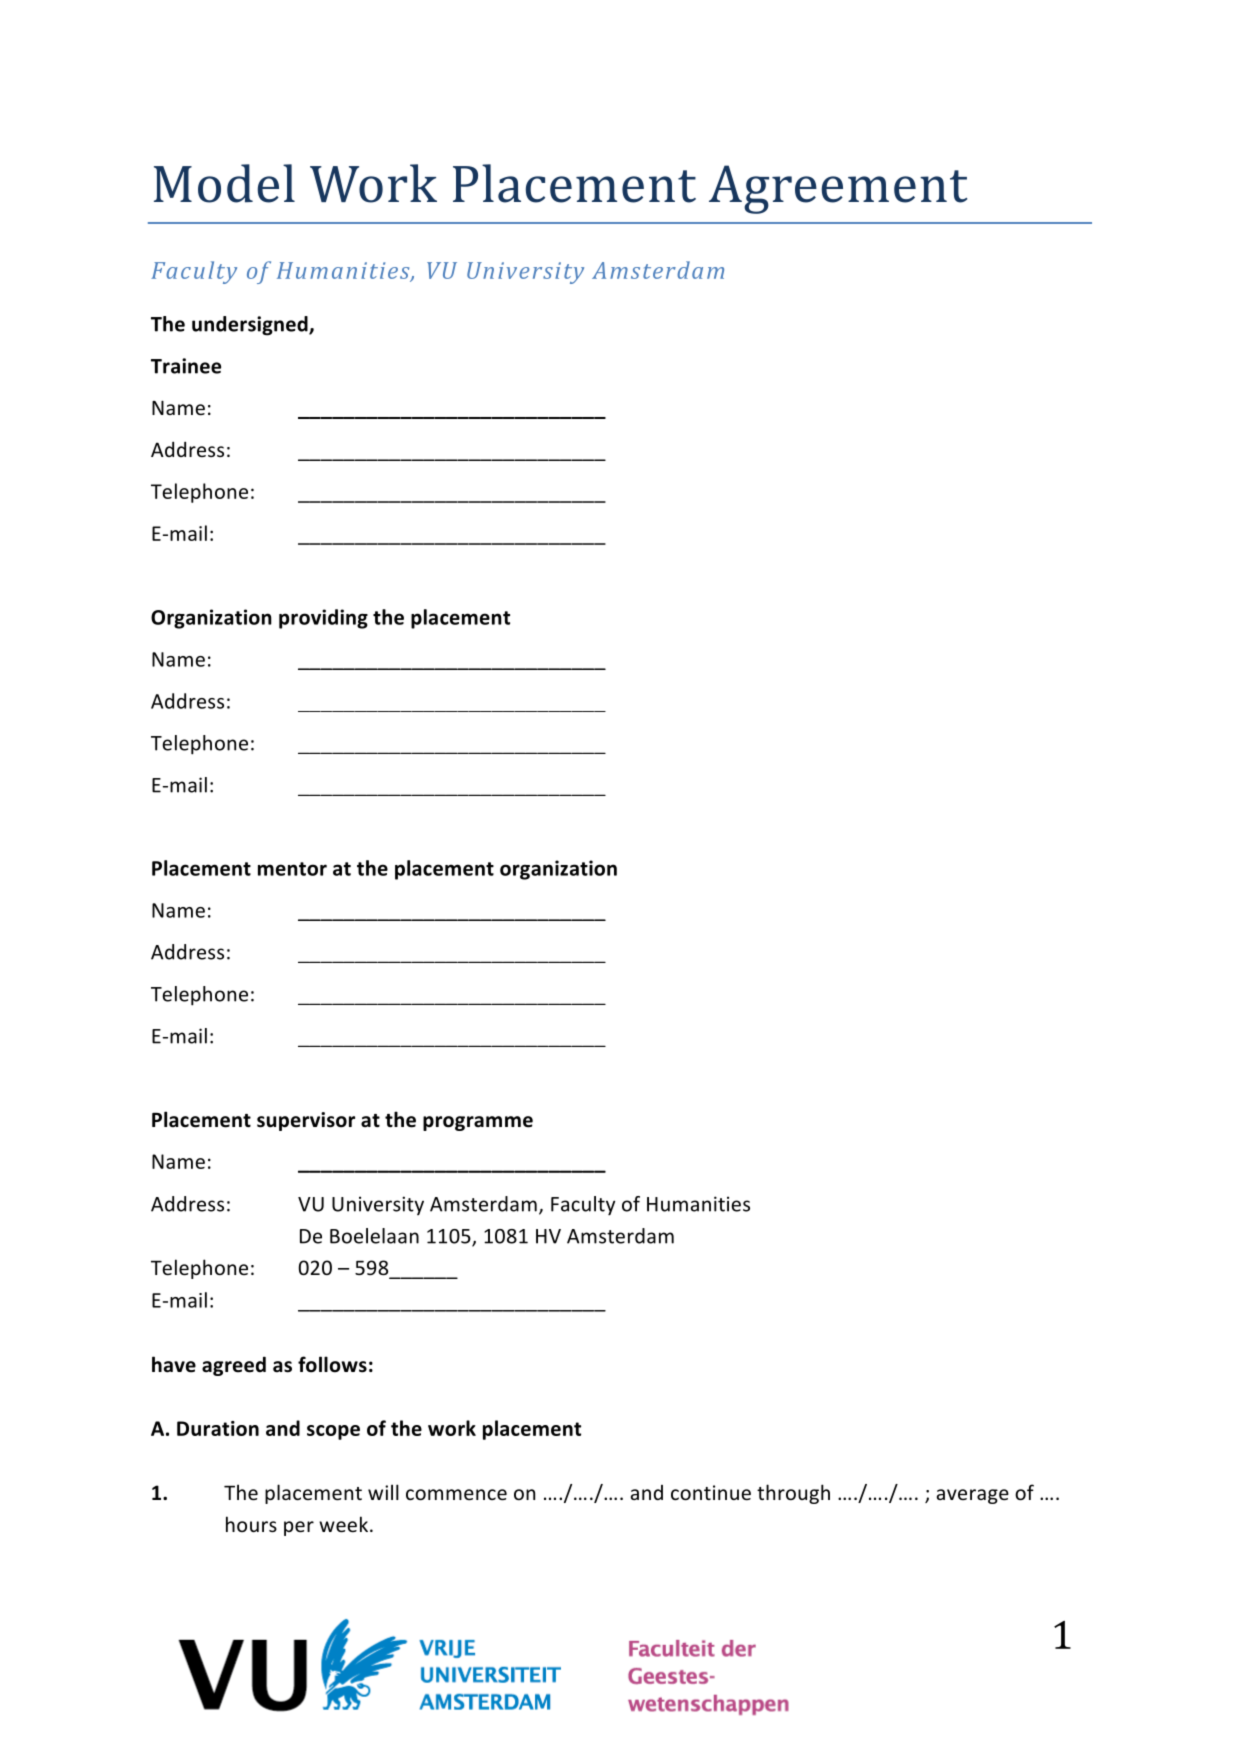  What do you see at coordinates (323, 619) in the document?
I see `providing` at bounding box center [323, 619].
